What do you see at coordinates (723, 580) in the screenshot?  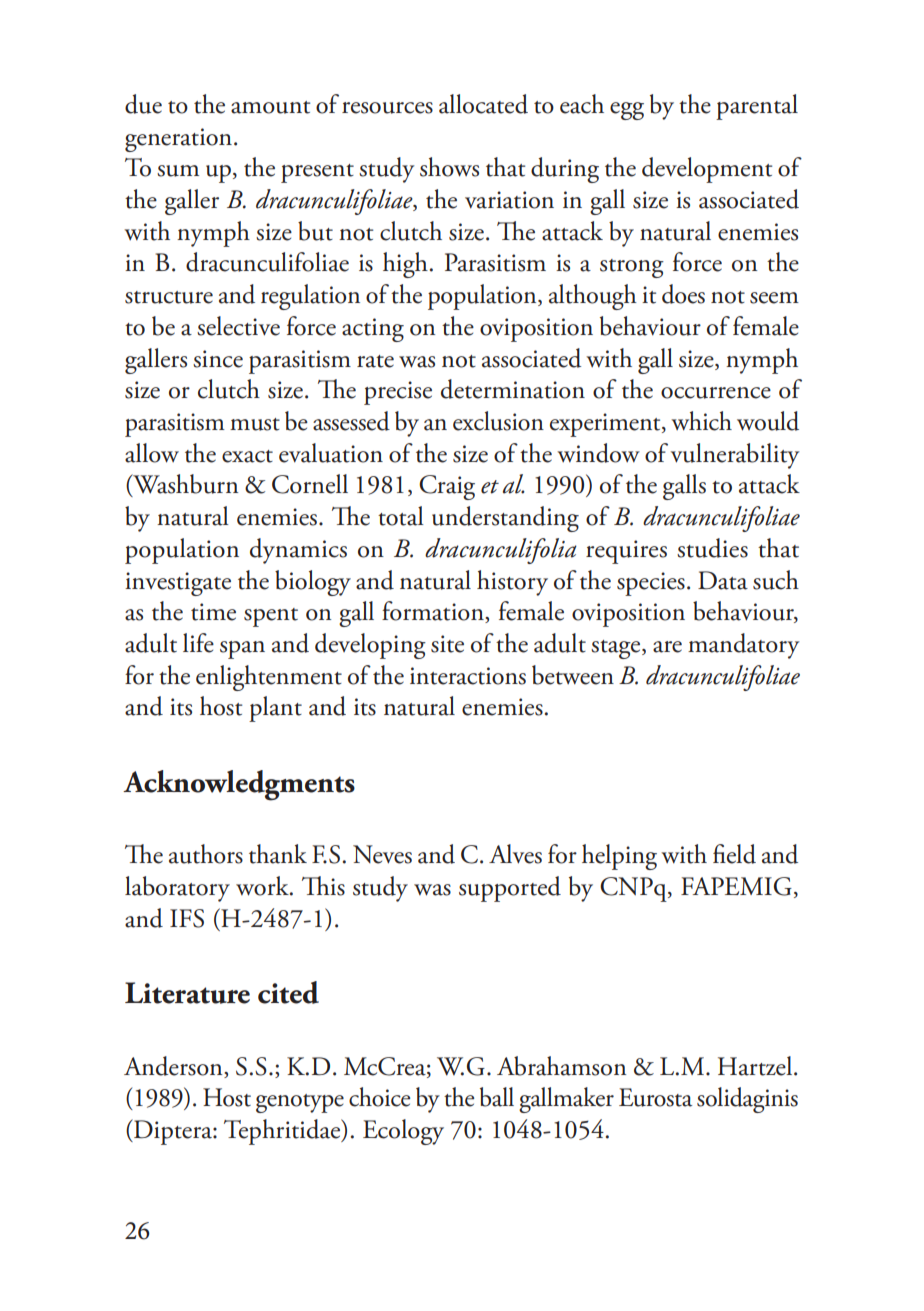 I see `Data` at bounding box center [723, 580].
